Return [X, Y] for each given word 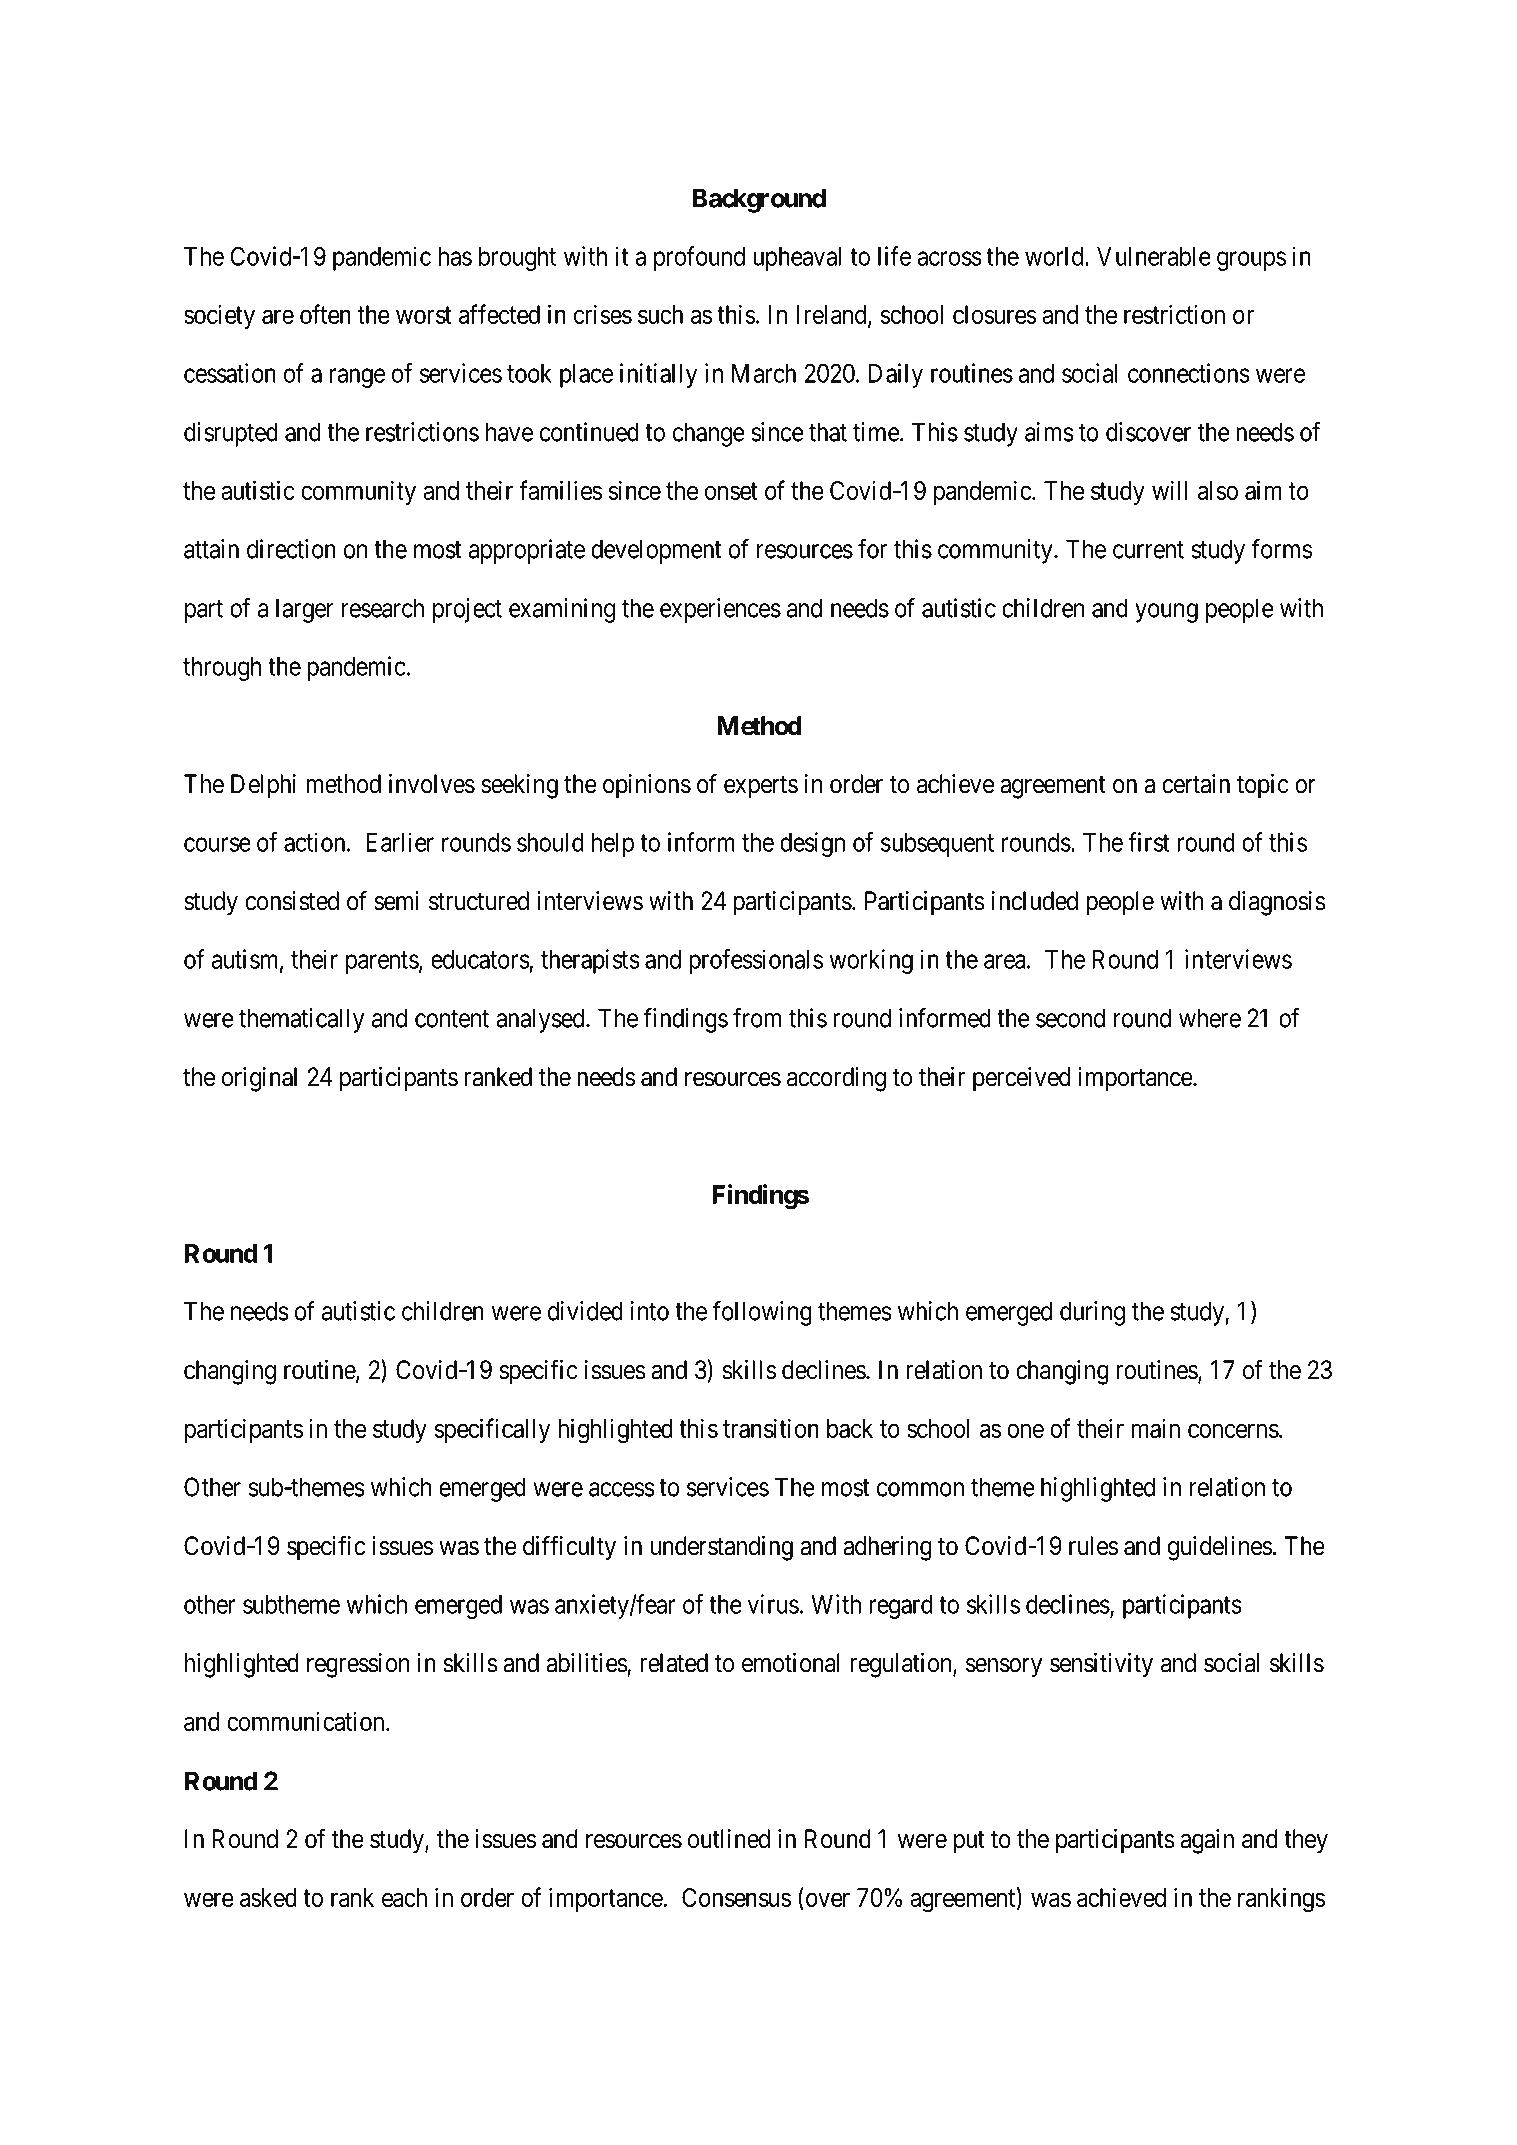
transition [771, 1428]
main [1156, 1428]
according [836, 1079]
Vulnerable [1154, 256]
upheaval [797, 259]
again [1207, 1841]
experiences [720, 610]
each [404, 1897]
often [325, 314]
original [259, 1079]
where [1210, 1018]
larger [305, 610]
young [1166, 613]
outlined [729, 1839]
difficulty [569, 1548]
